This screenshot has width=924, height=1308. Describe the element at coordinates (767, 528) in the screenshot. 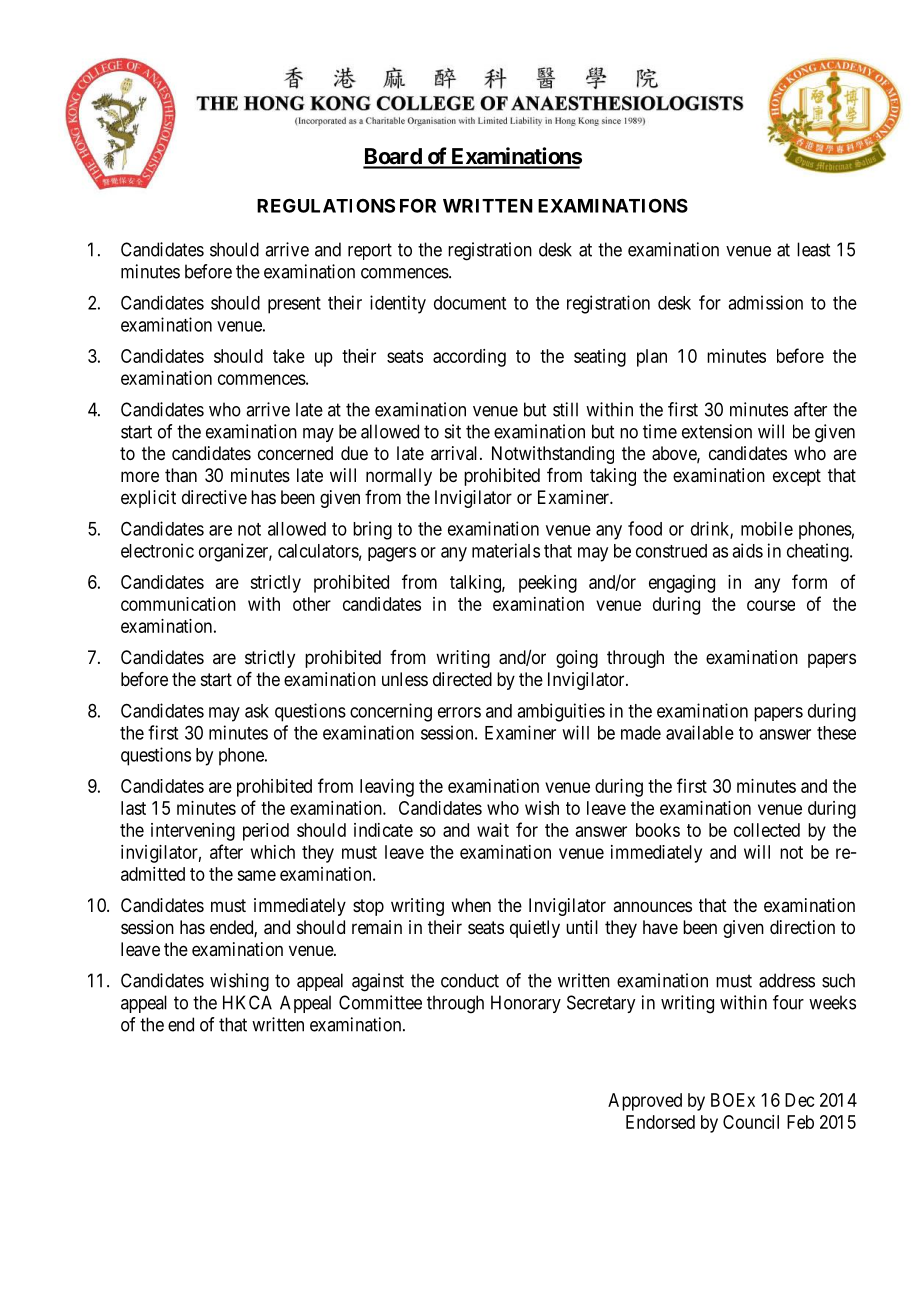

I see `mobile` at that location.
